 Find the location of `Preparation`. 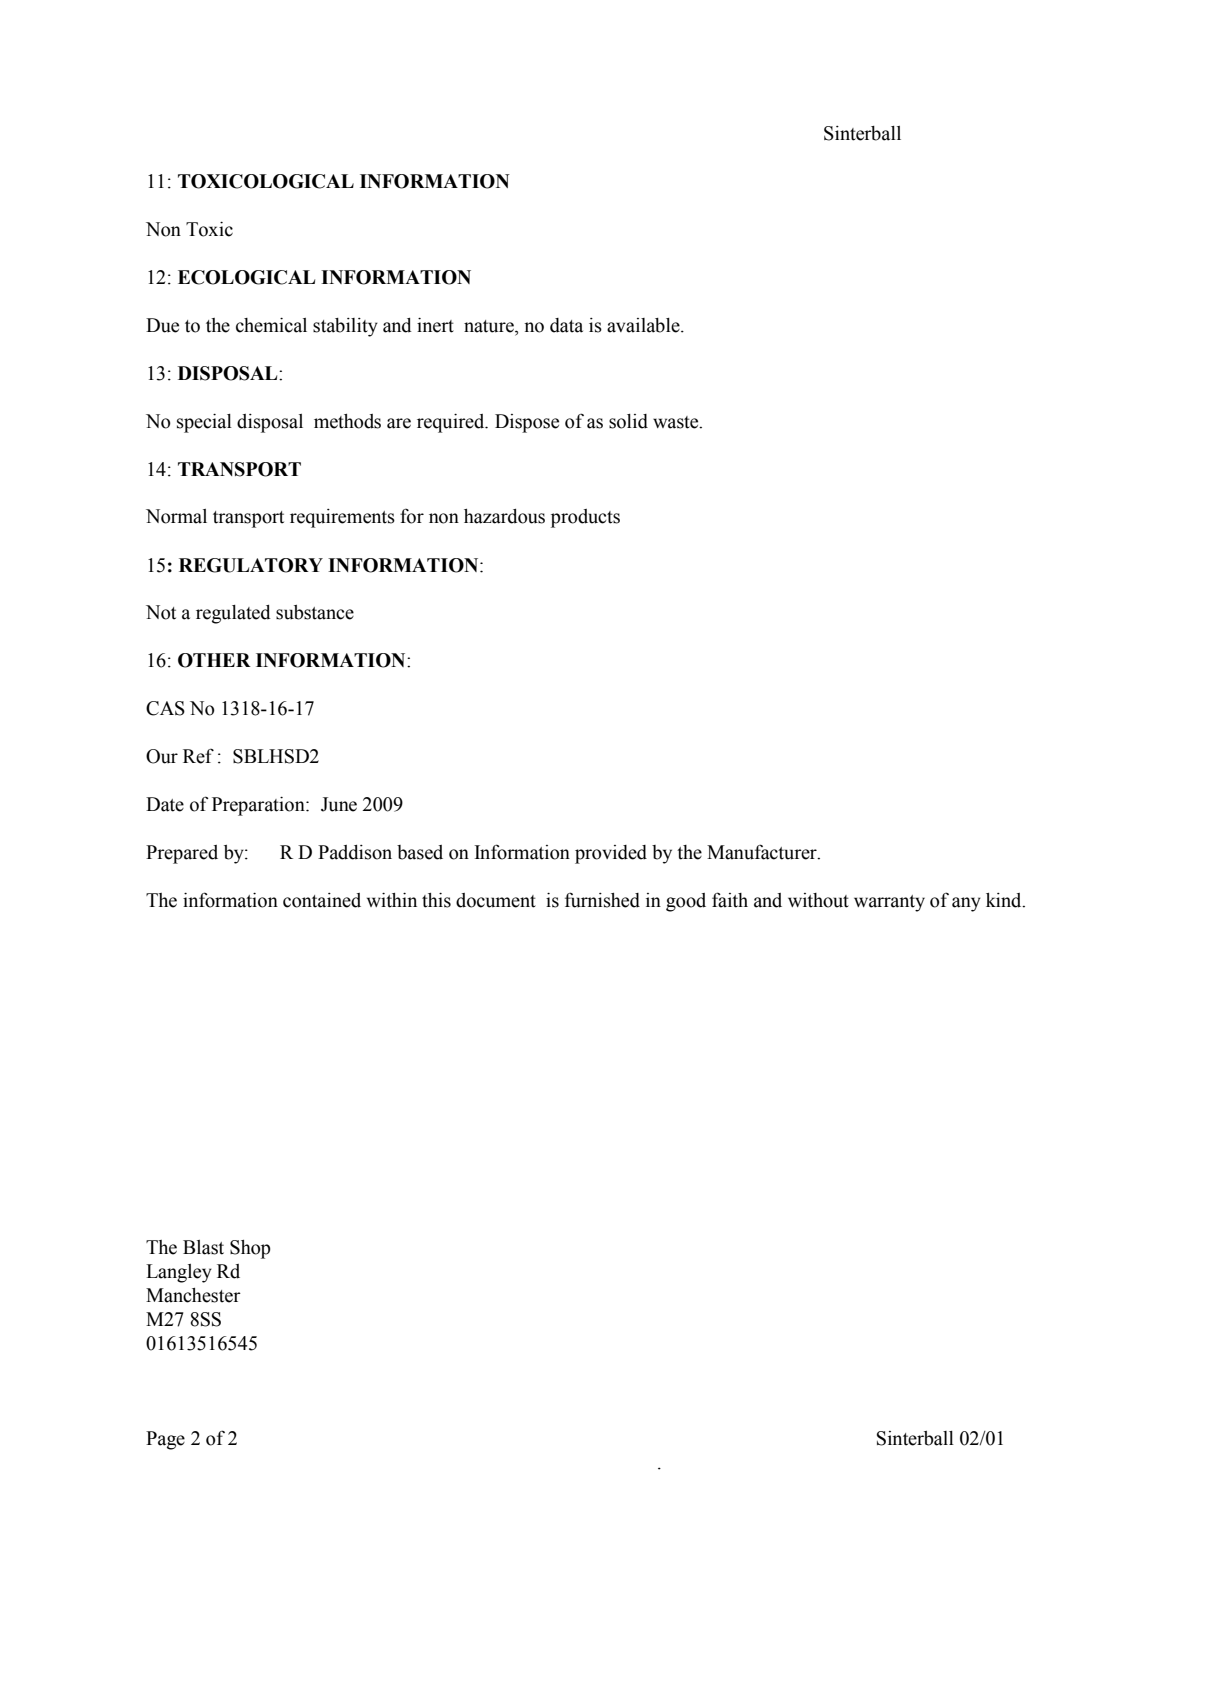

Preparation is located at coordinates (259, 806).
